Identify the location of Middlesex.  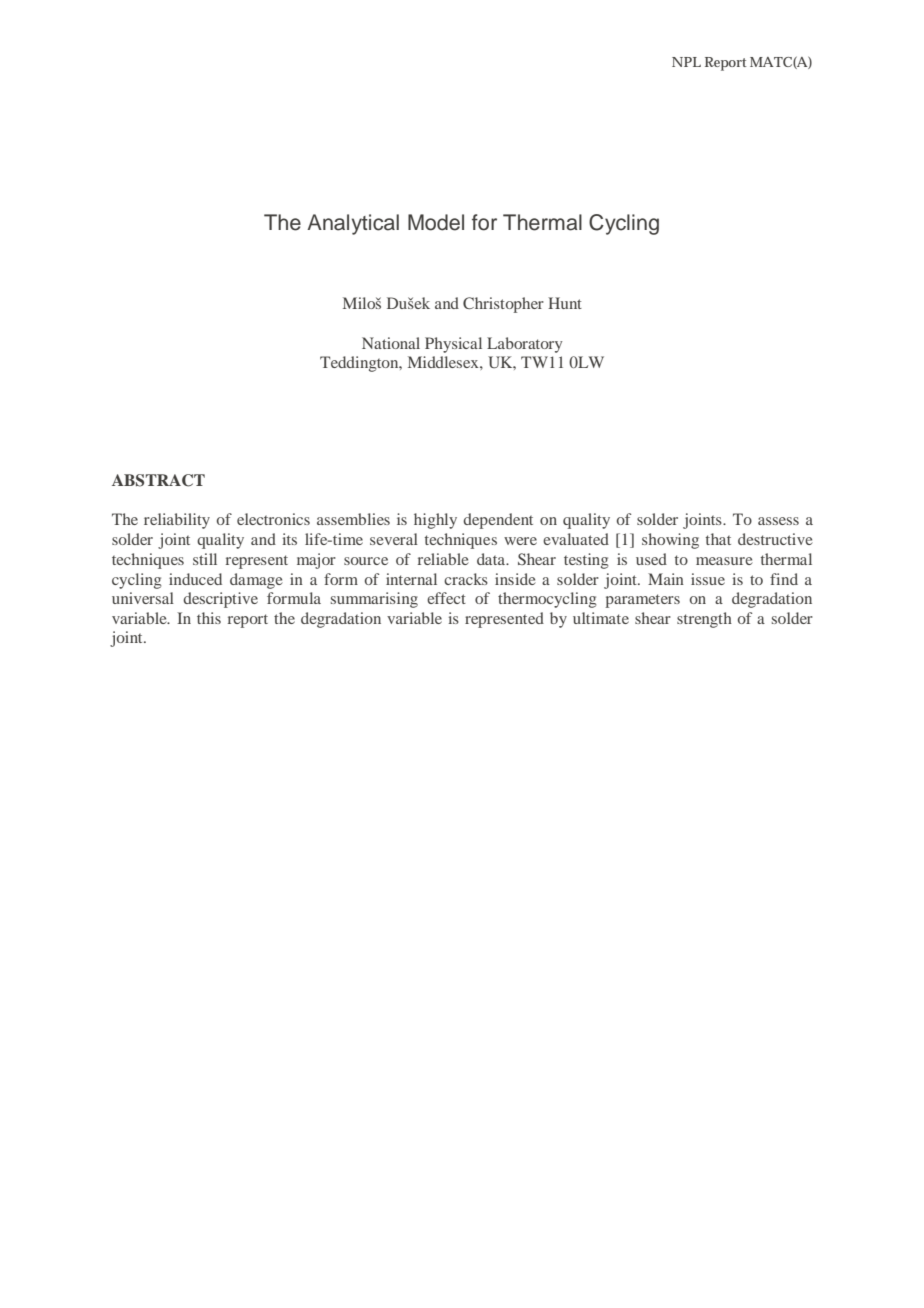
(444, 362).
